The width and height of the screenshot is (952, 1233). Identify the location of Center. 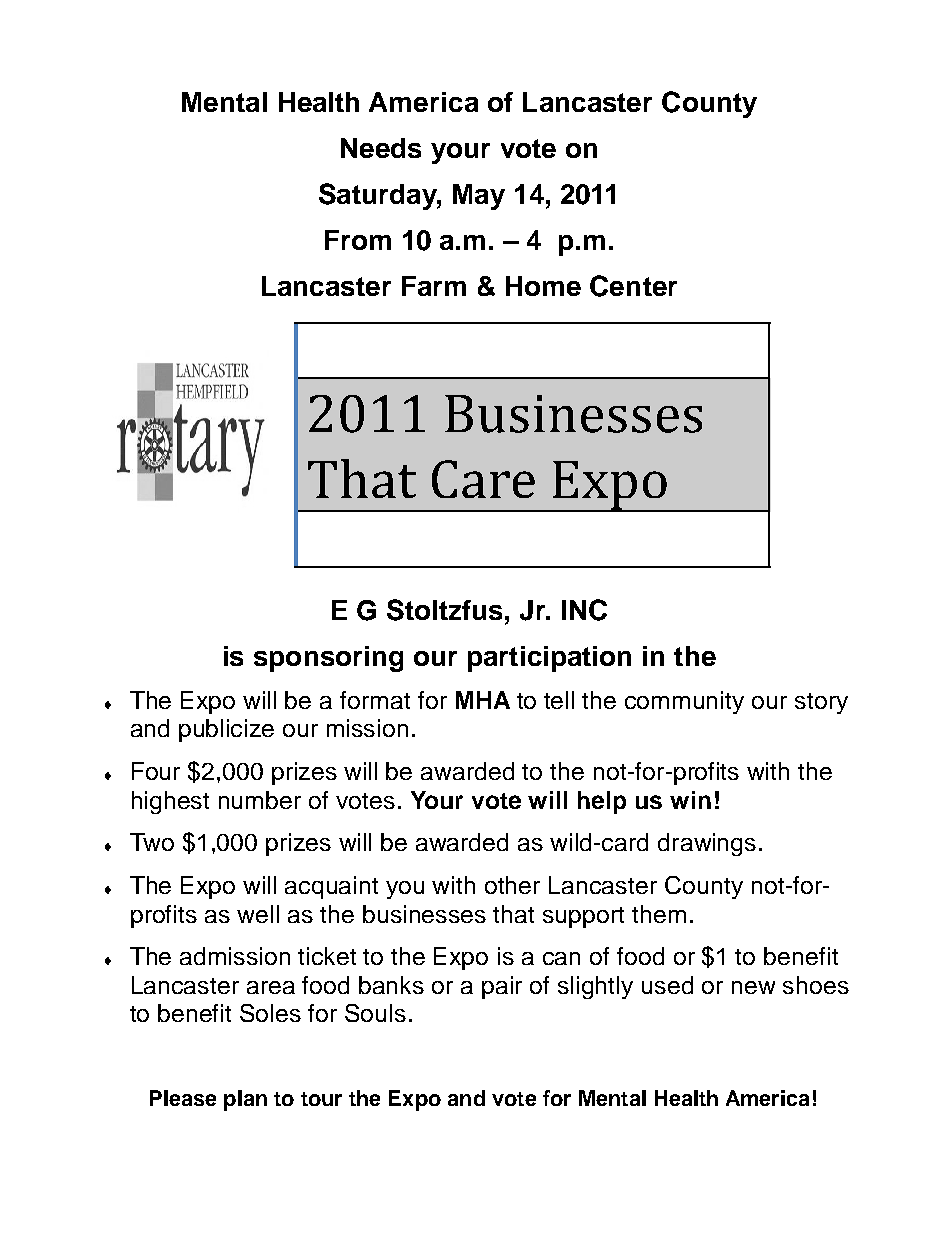
(633, 286).
